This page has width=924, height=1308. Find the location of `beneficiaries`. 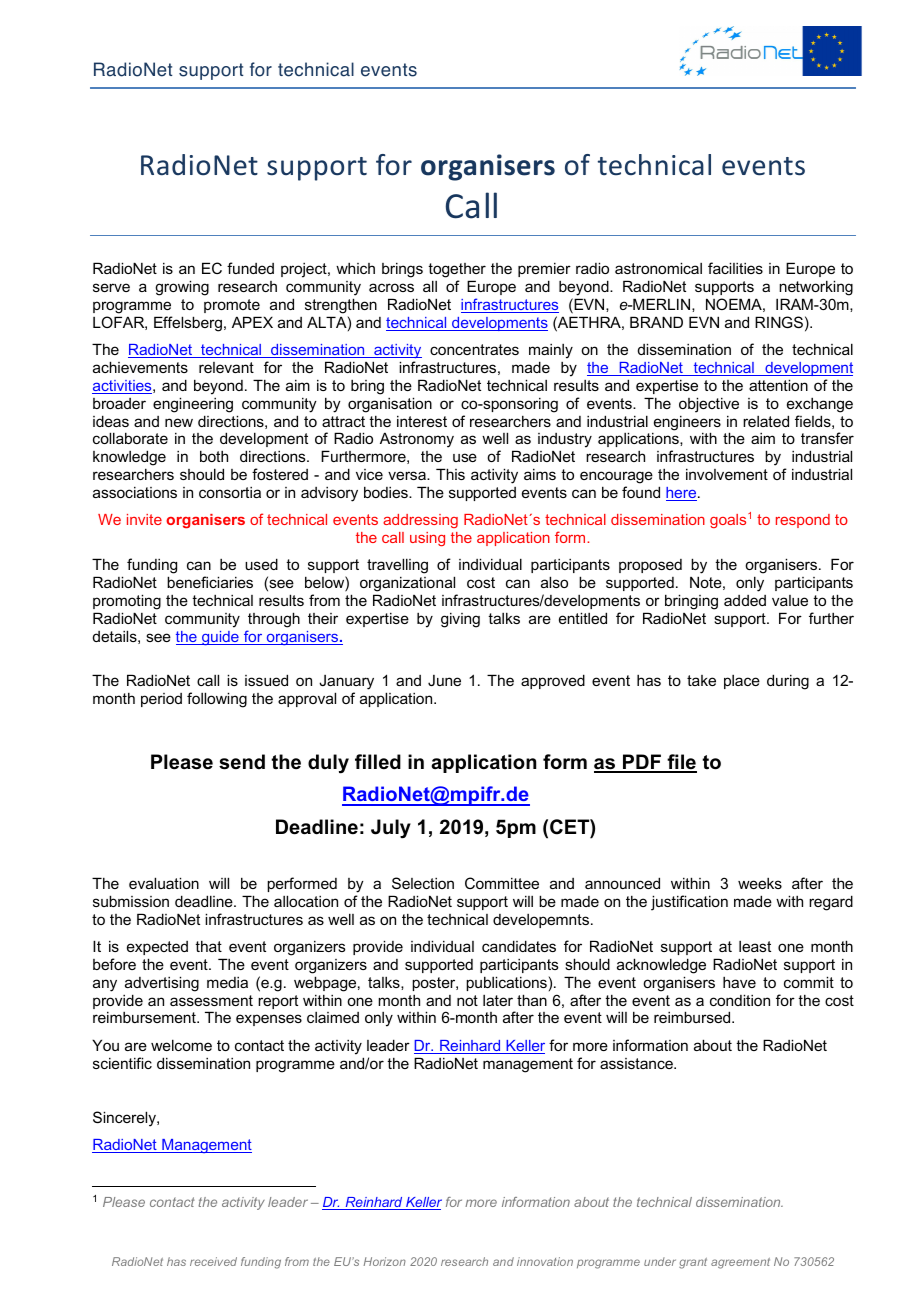

beneficiaries is located at coordinates (210, 582).
